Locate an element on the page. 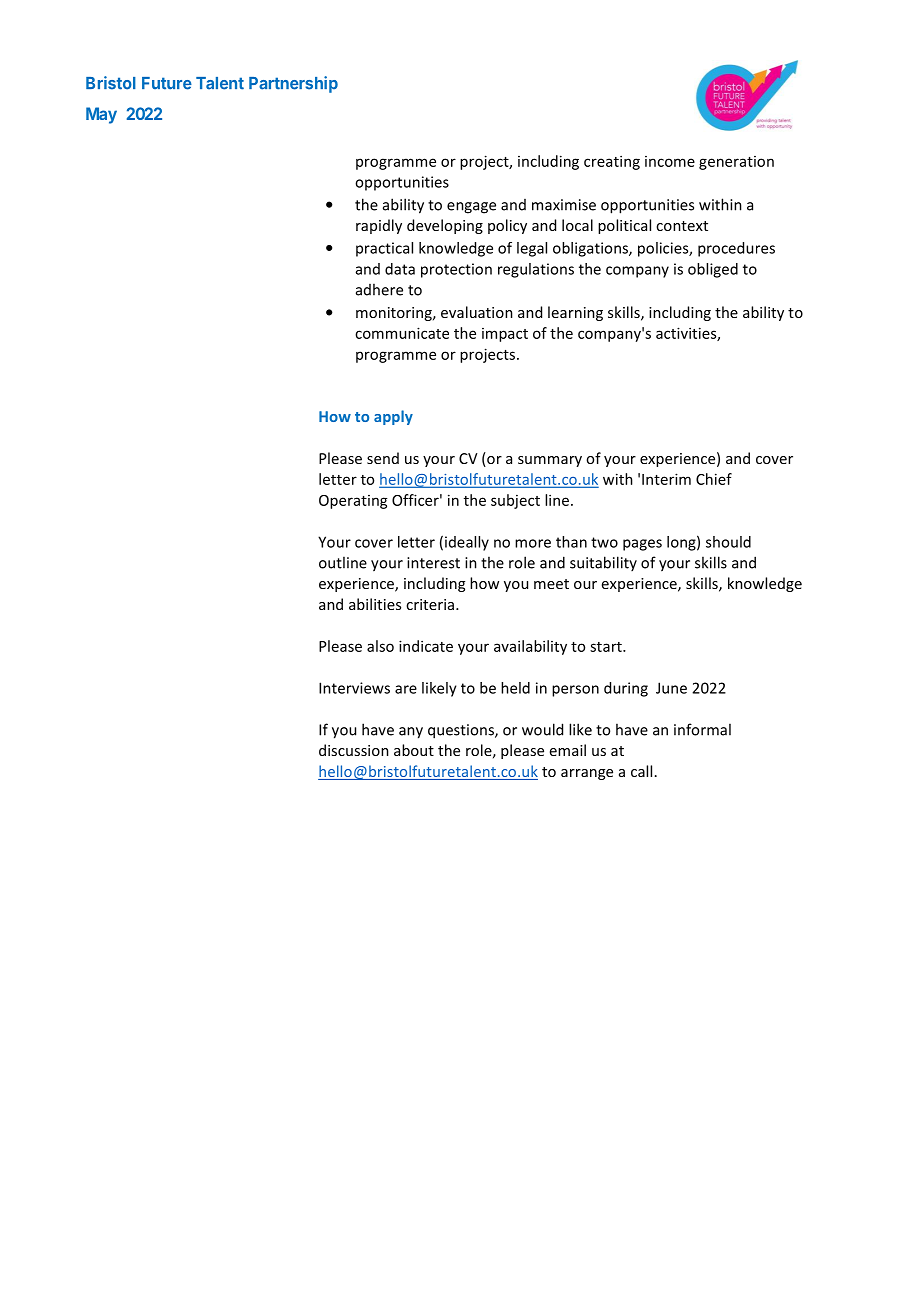 The width and height of the image is (924, 1308). pages is located at coordinates (642, 545).
